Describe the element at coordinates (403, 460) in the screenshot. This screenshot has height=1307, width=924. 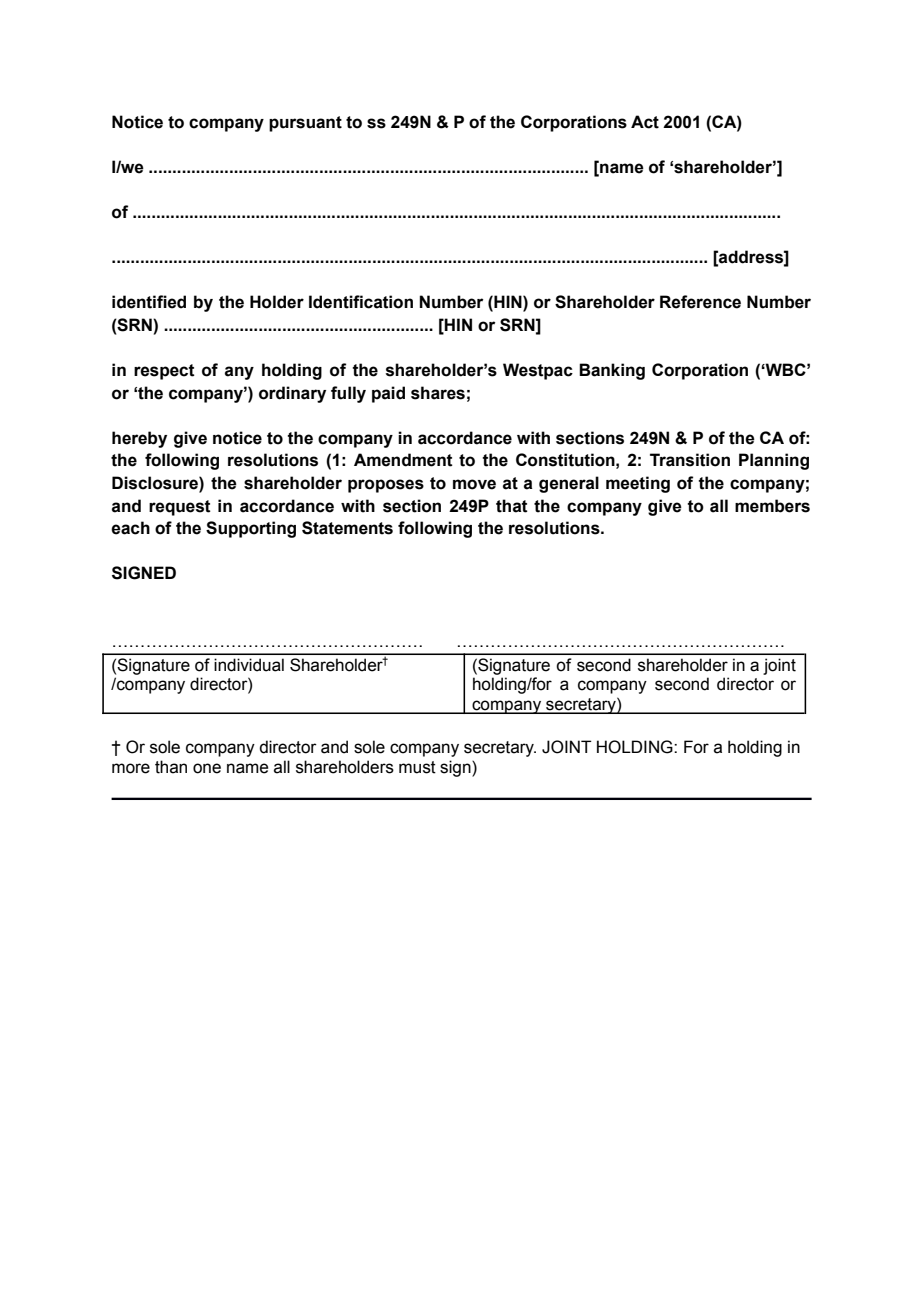
I see `Amendment` at that location.
